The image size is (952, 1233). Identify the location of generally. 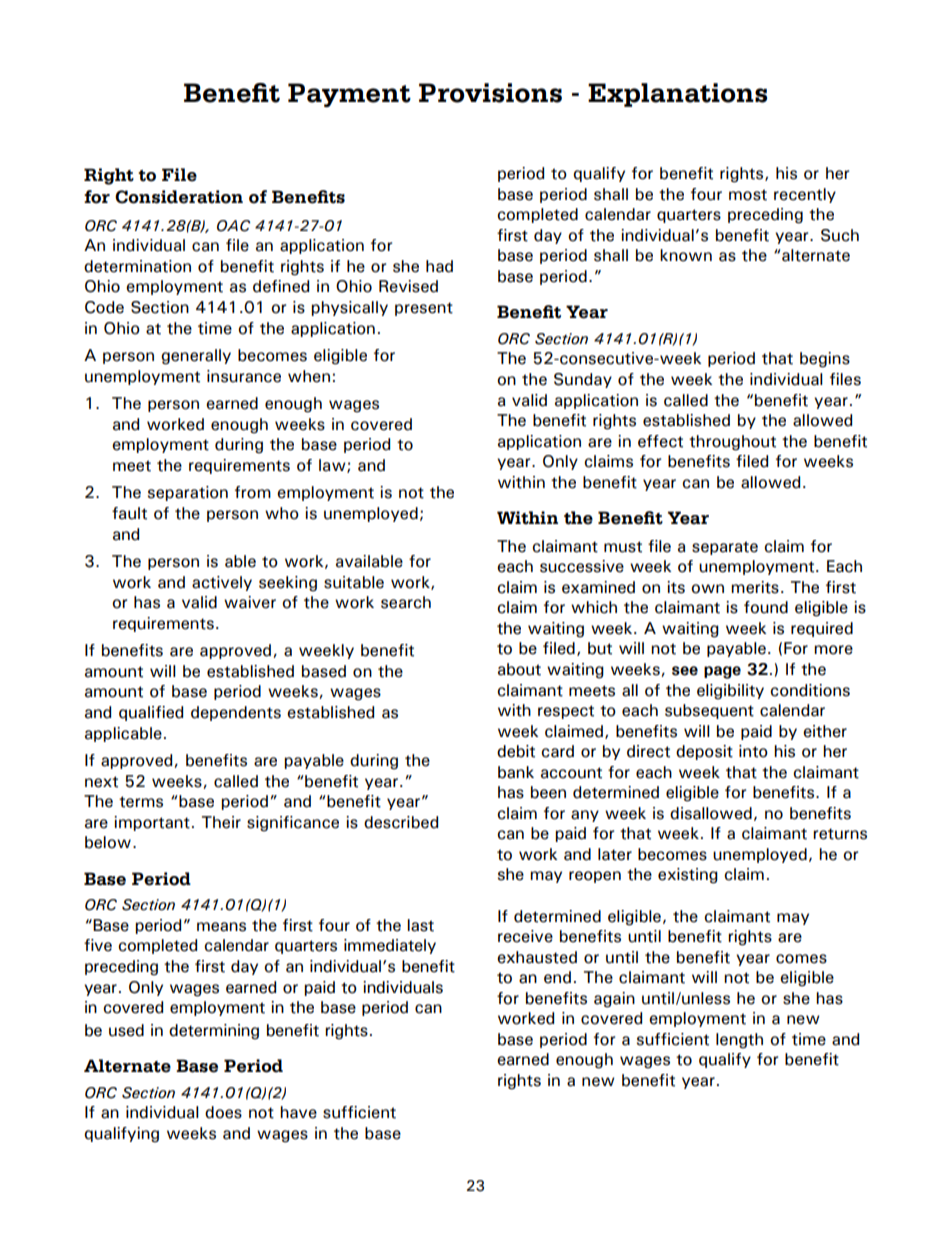
(196, 357).
